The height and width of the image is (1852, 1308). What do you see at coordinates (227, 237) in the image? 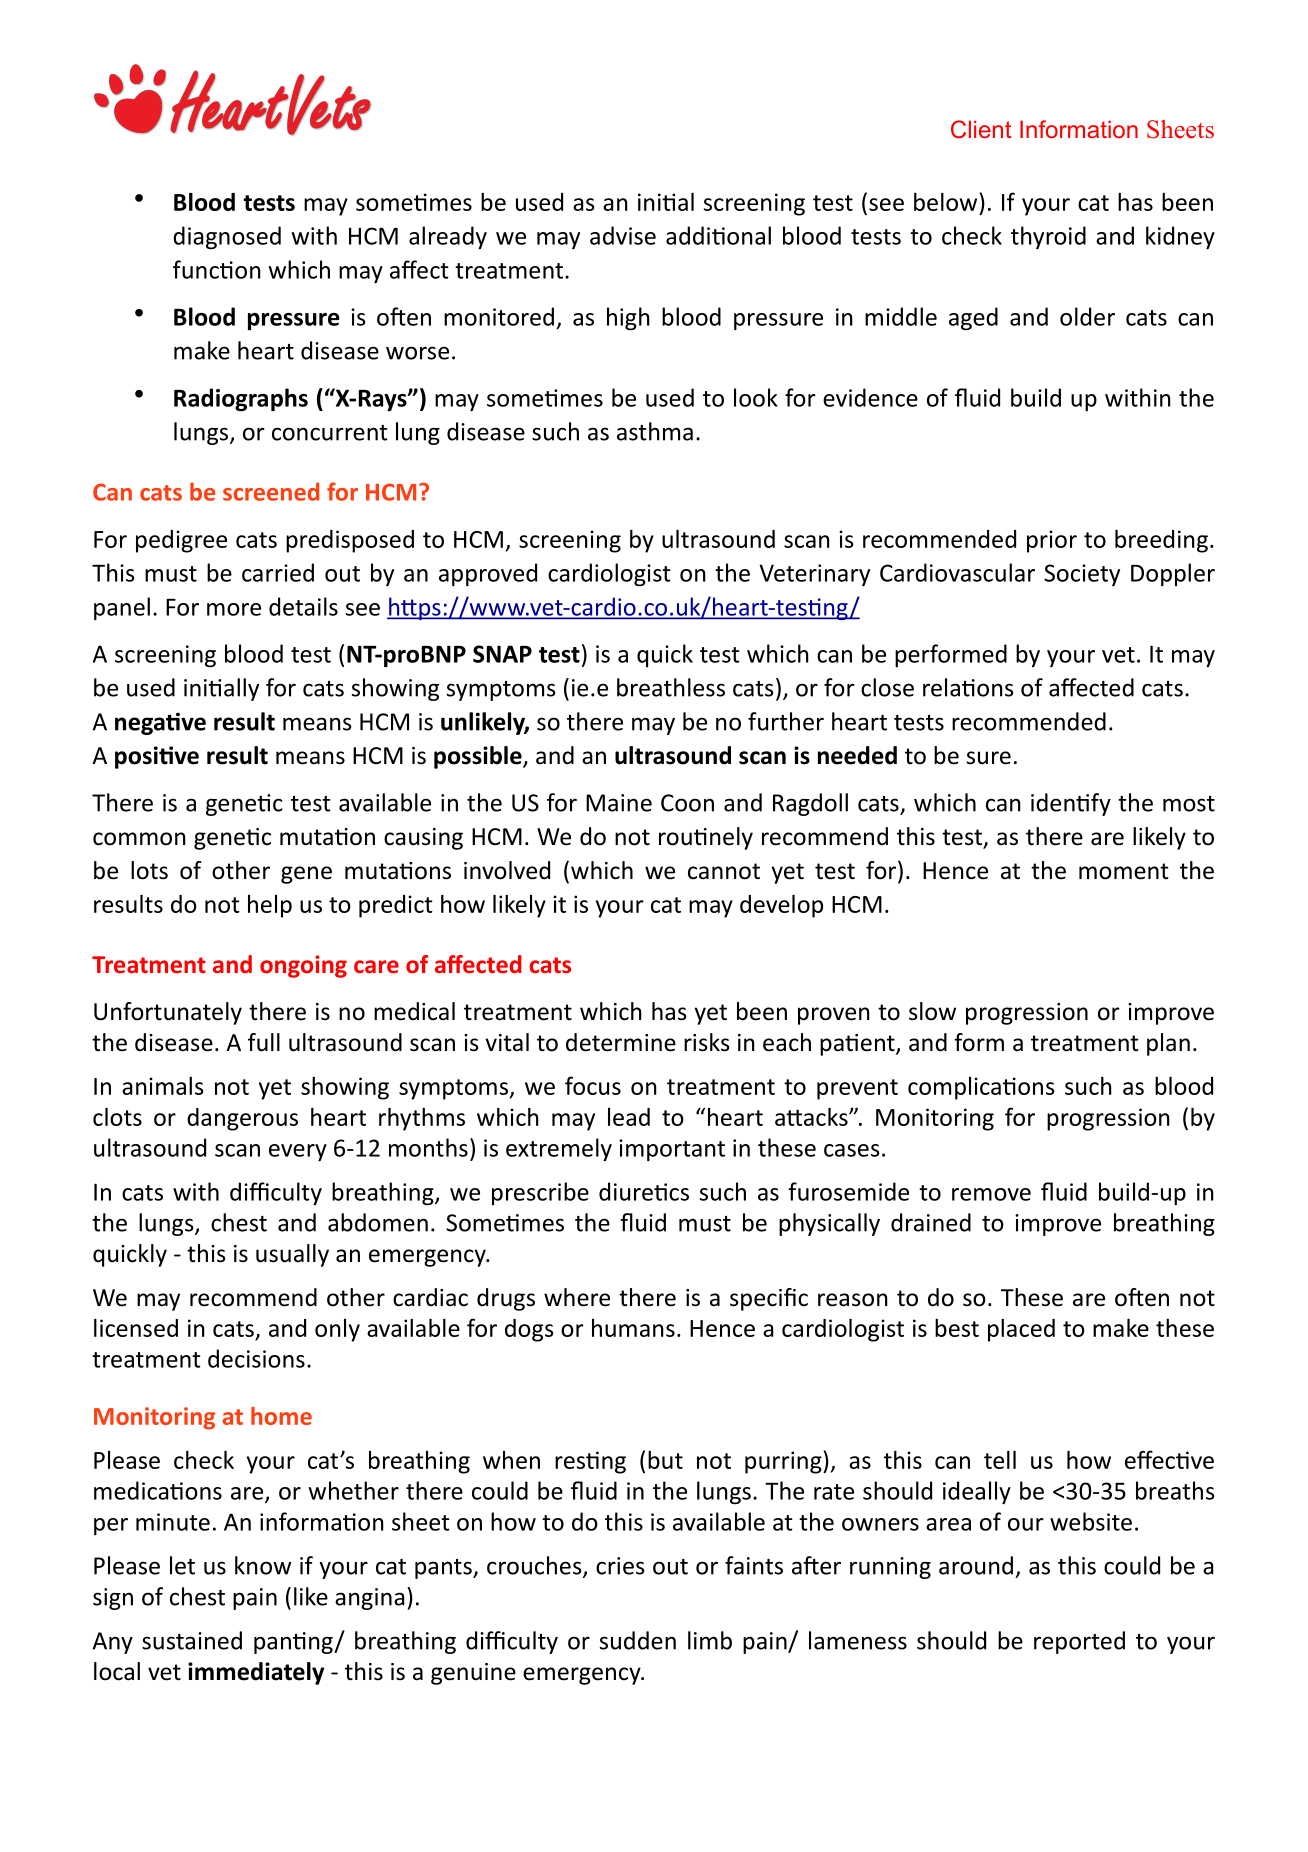
I see `diagnosed` at bounding box center [227, 237].
